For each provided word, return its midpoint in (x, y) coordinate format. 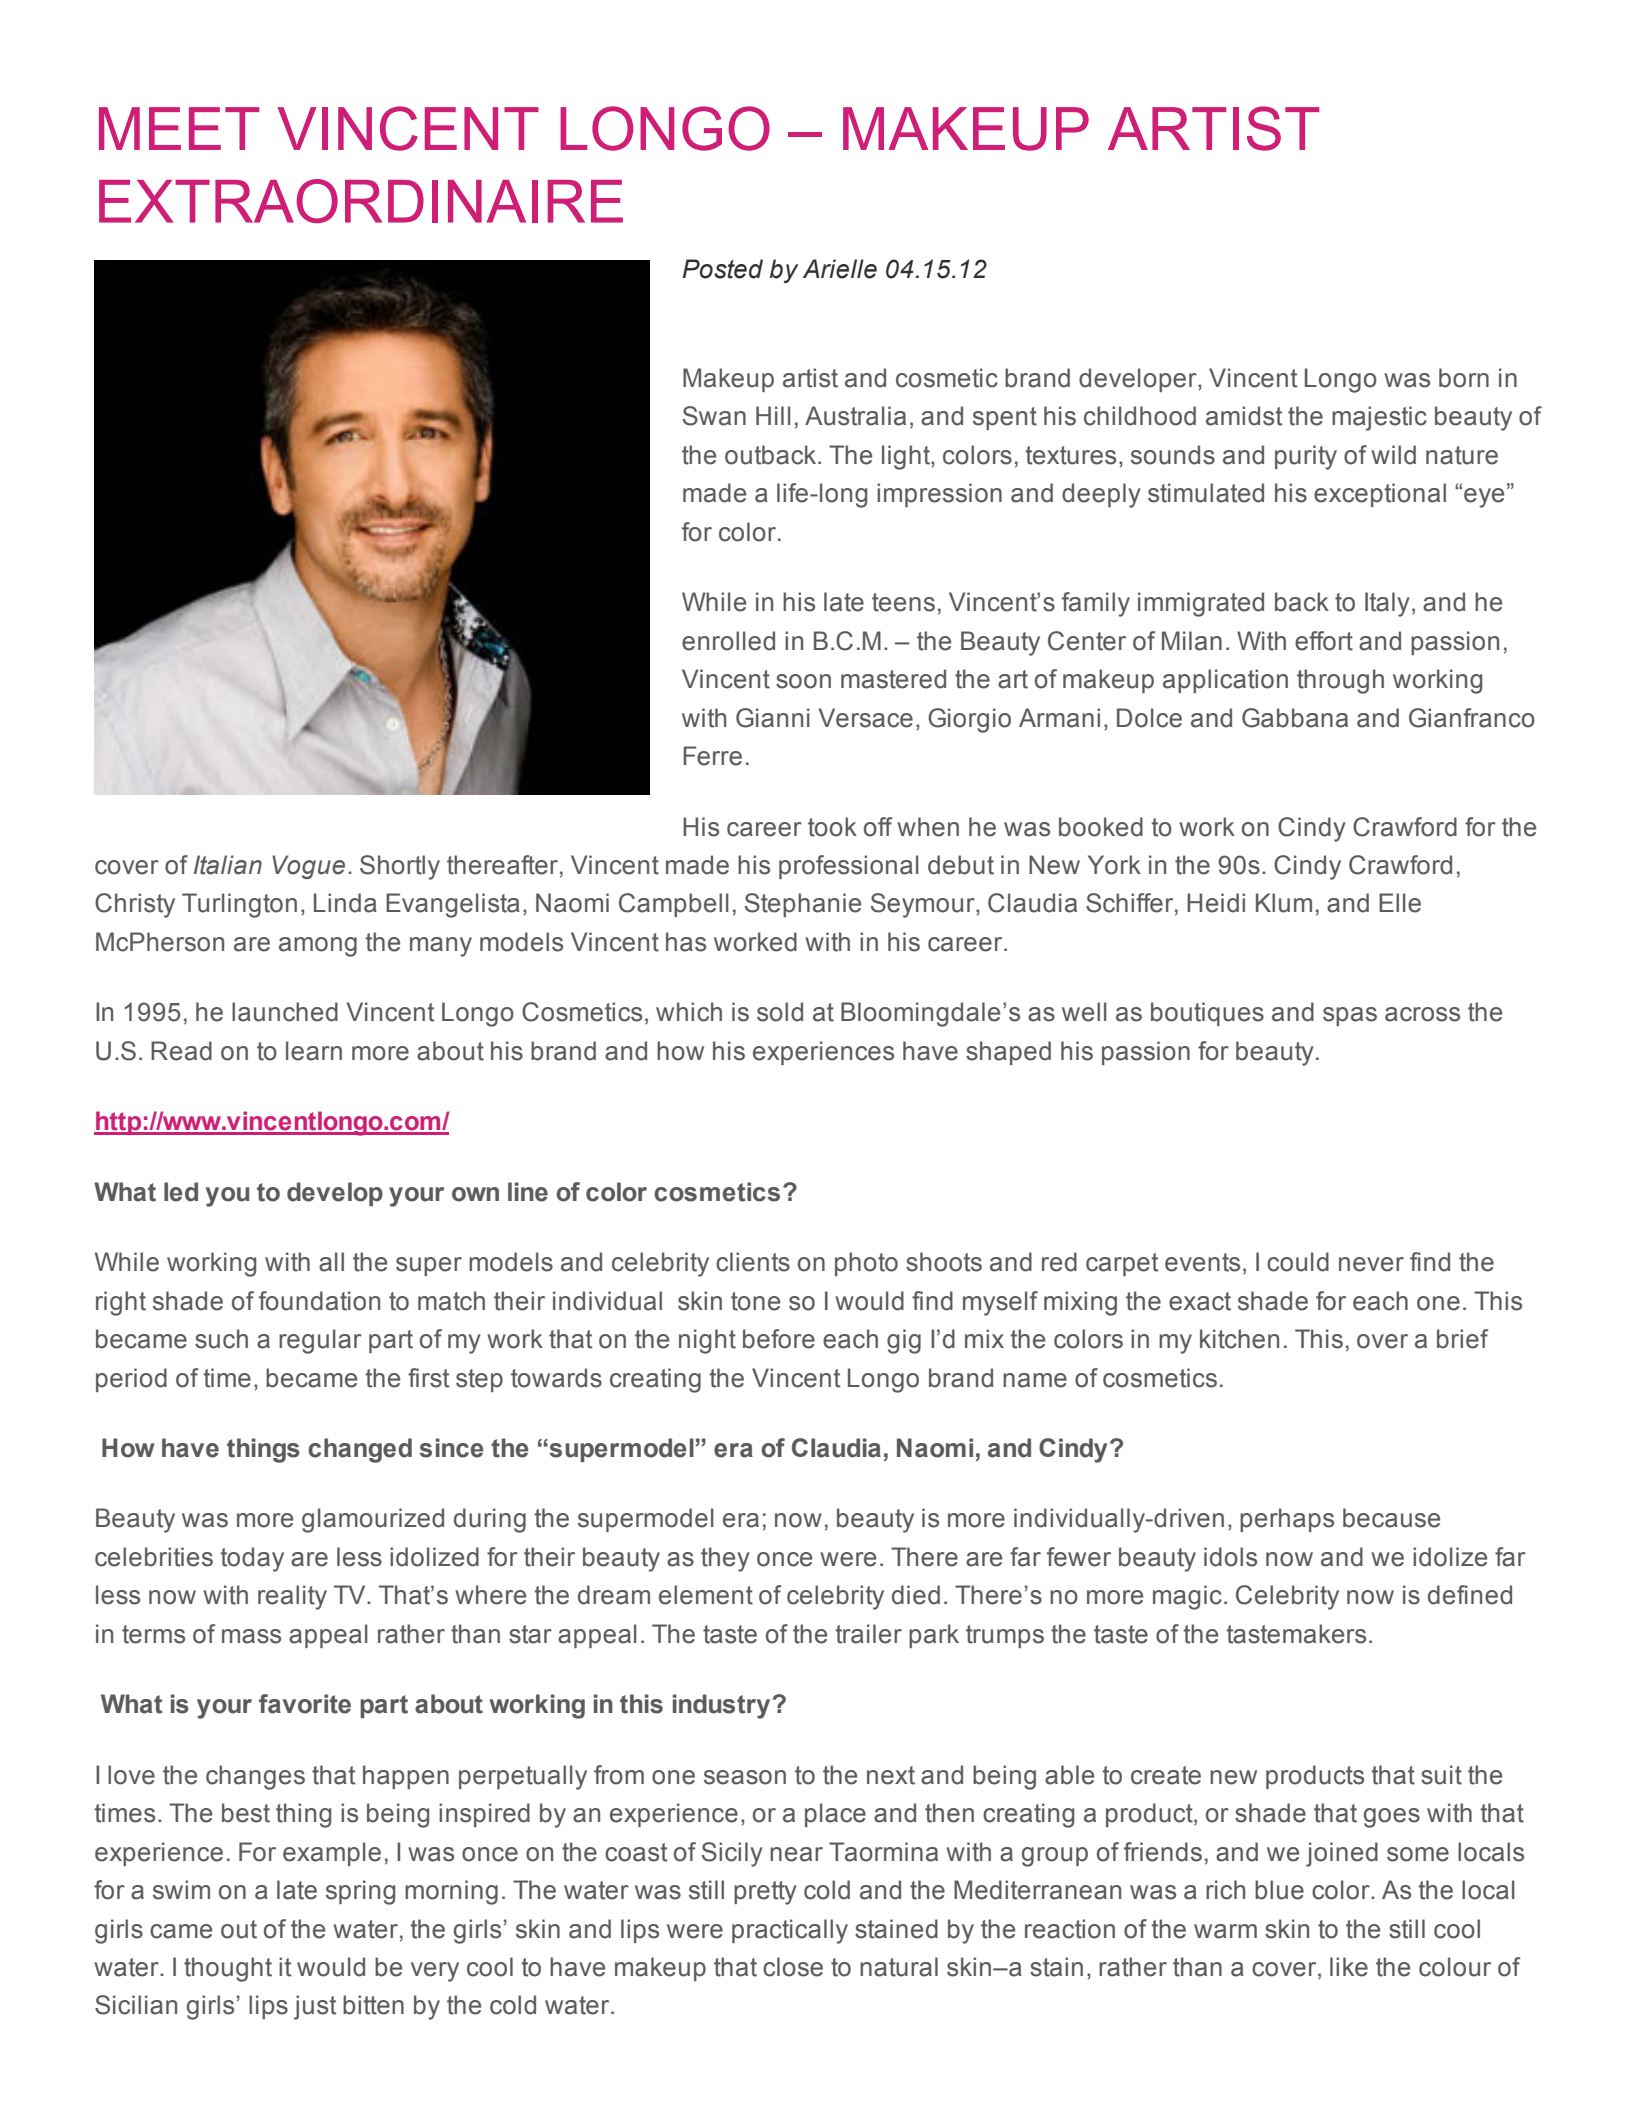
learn (314, 1051)
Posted (722, 269)
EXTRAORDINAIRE (361, 201)
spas (1350, 1016)
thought (228, 1969)
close (793, 1967)
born (1464, 378)
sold (780, 1012)
